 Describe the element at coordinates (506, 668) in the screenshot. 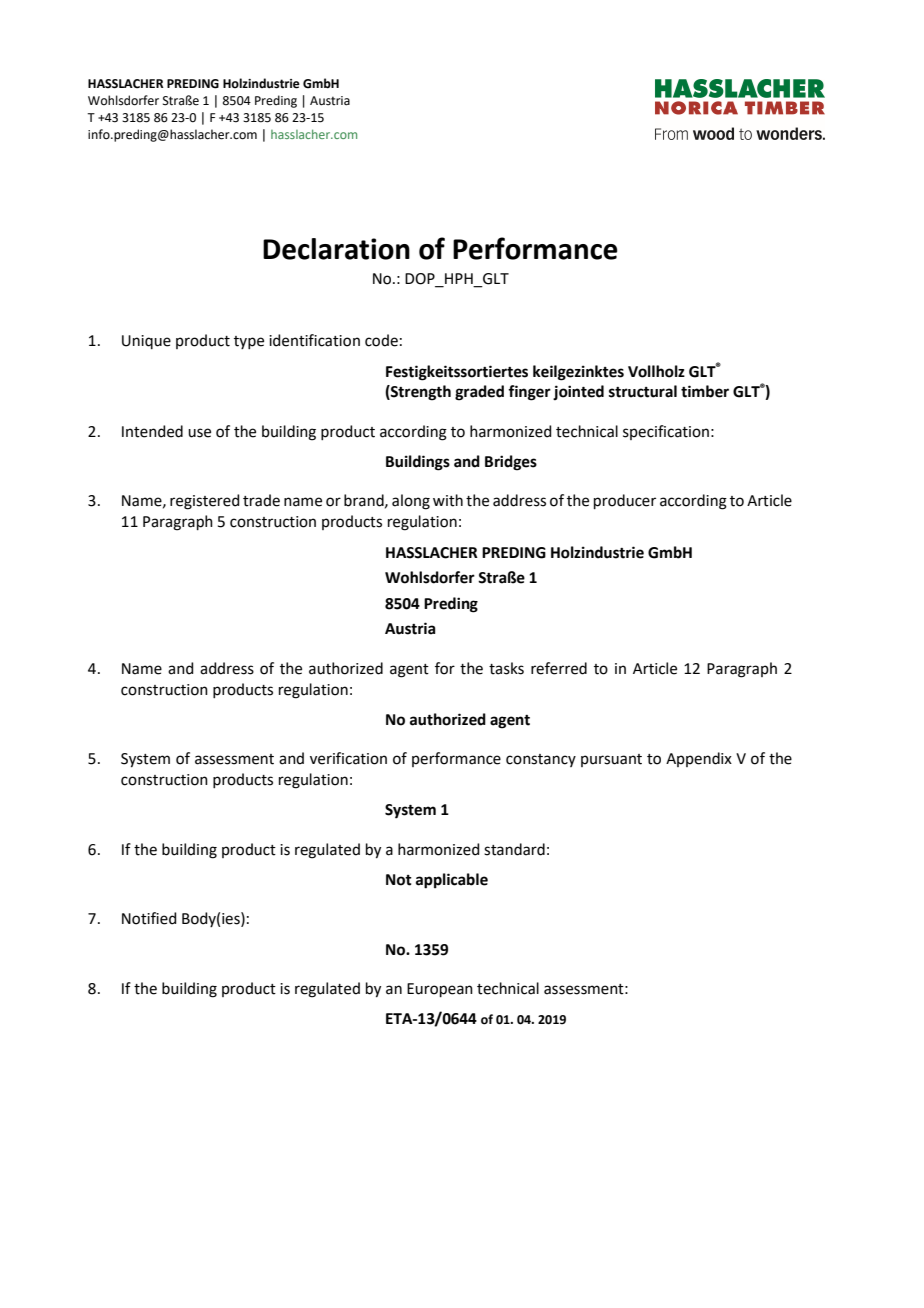

I see `tasks` at that location.
